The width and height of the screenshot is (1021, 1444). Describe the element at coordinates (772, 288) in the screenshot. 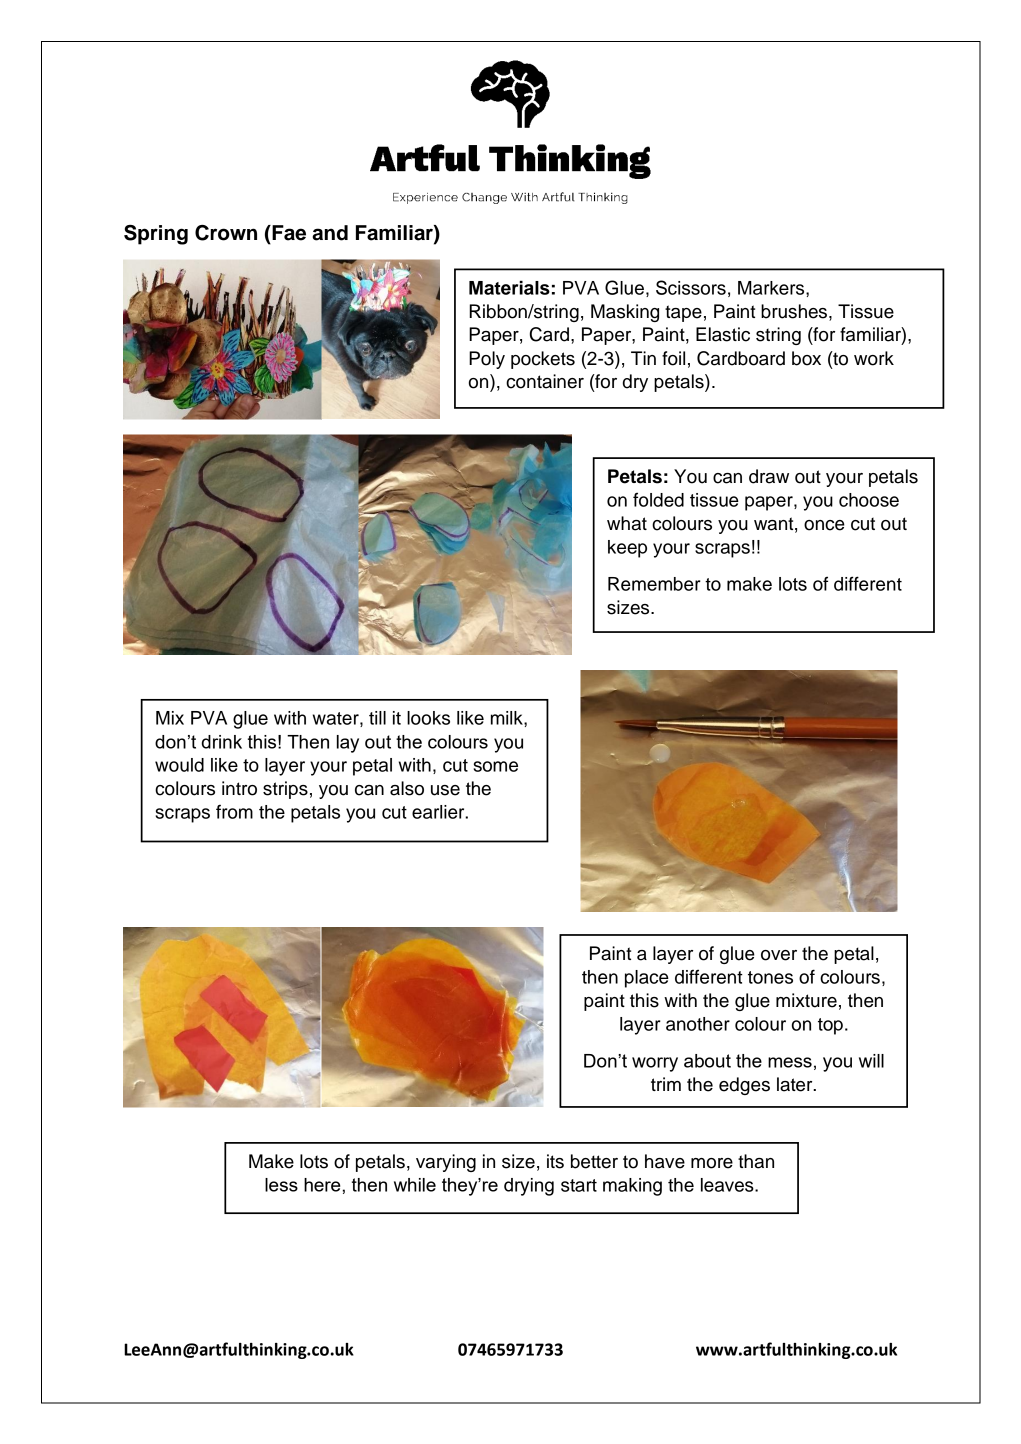

I see `Markers` at that location.
